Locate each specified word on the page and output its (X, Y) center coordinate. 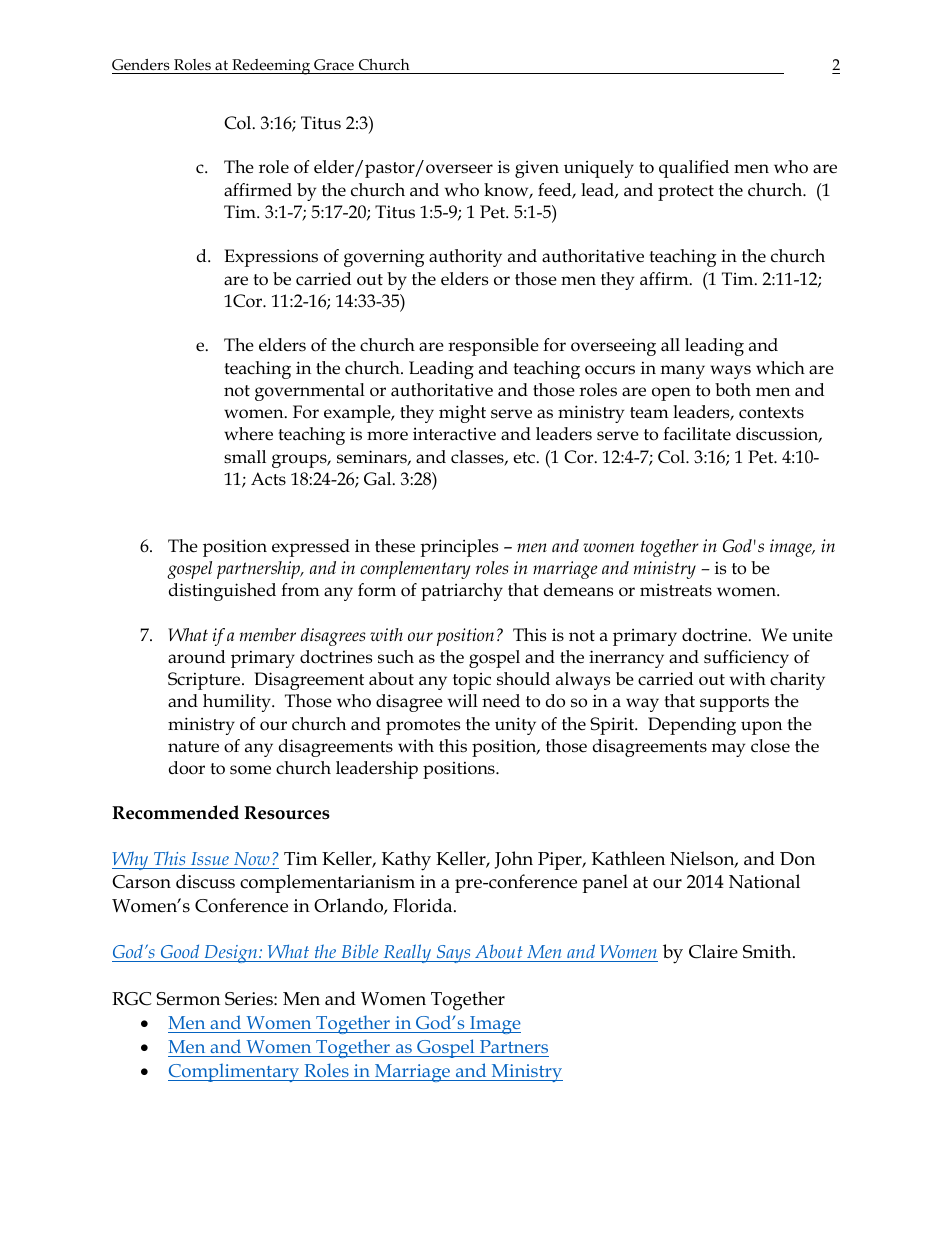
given (537, 169)
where (248, 434)
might (462, 414)
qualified (694, 169)
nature (193, 747)
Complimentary (235, 1072)
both (733, 390)
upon (761, 728)
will (463, 700)
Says (453, 954)
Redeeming (271, 67)
